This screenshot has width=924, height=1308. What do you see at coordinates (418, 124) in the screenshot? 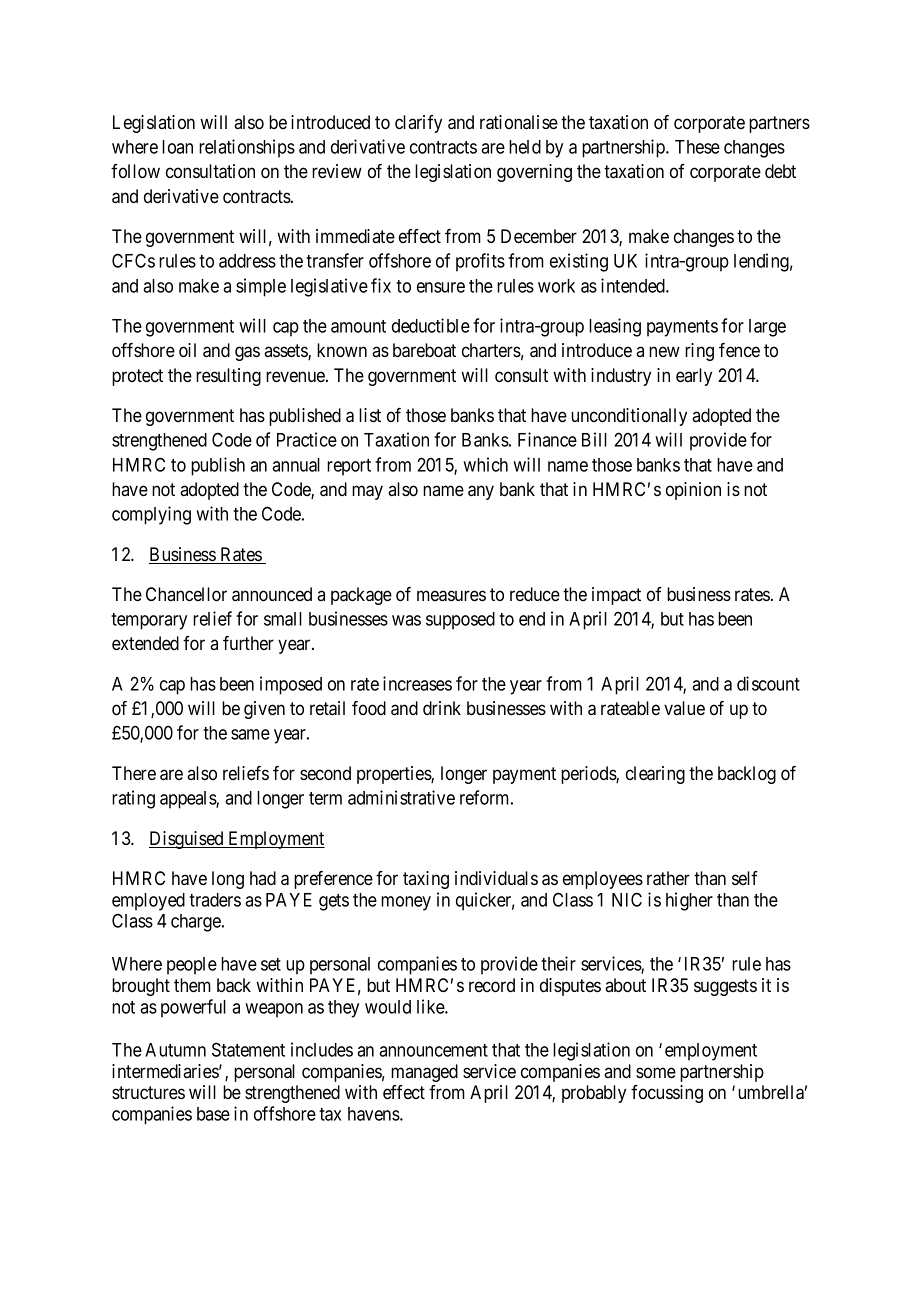
I see `clarify` at bounding box center [418, 124].
